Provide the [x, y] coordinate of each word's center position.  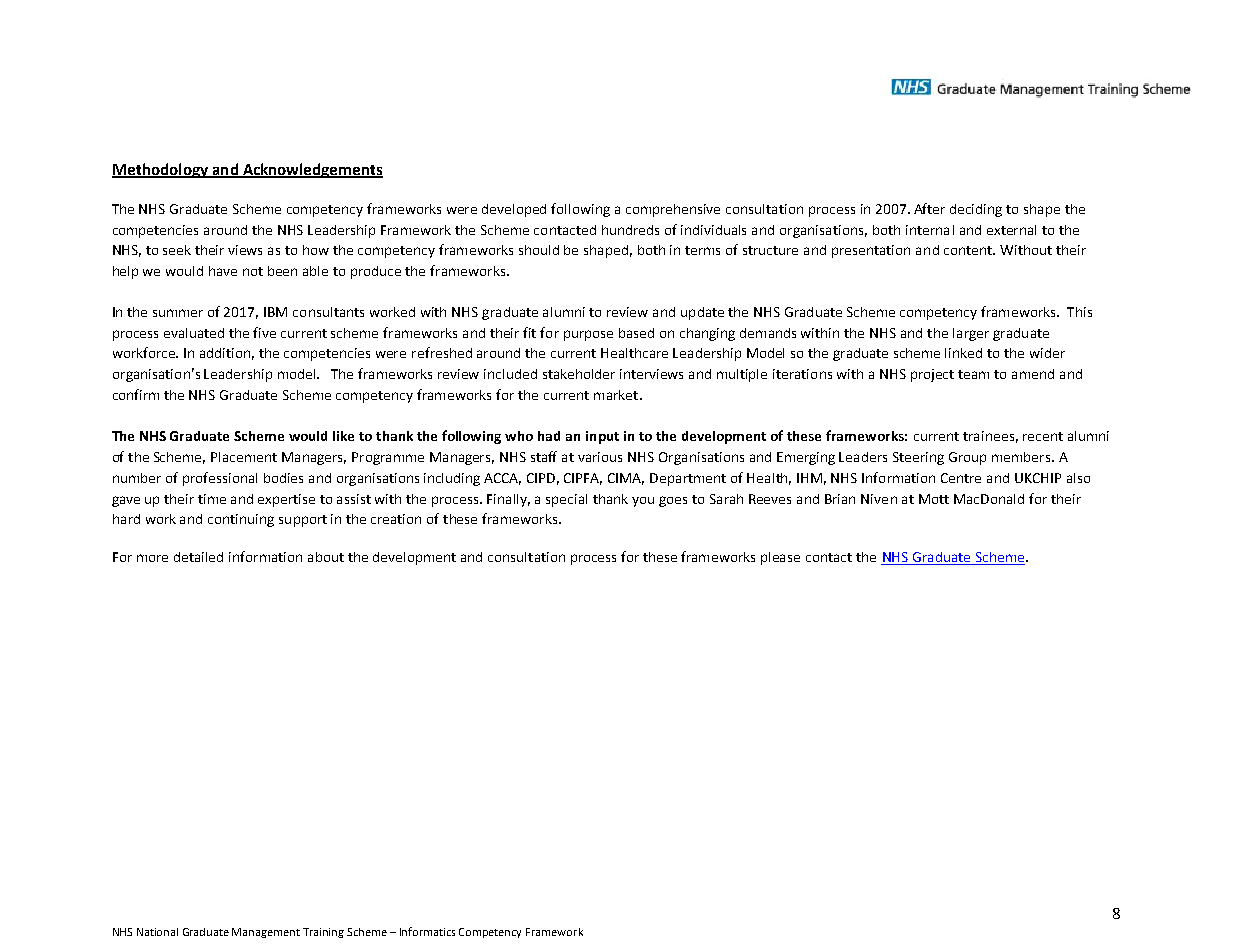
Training [323, 933]
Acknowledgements [311, 170]
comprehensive [673, 210]
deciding [976, 210]
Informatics [427, 931]
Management [266, 933]
